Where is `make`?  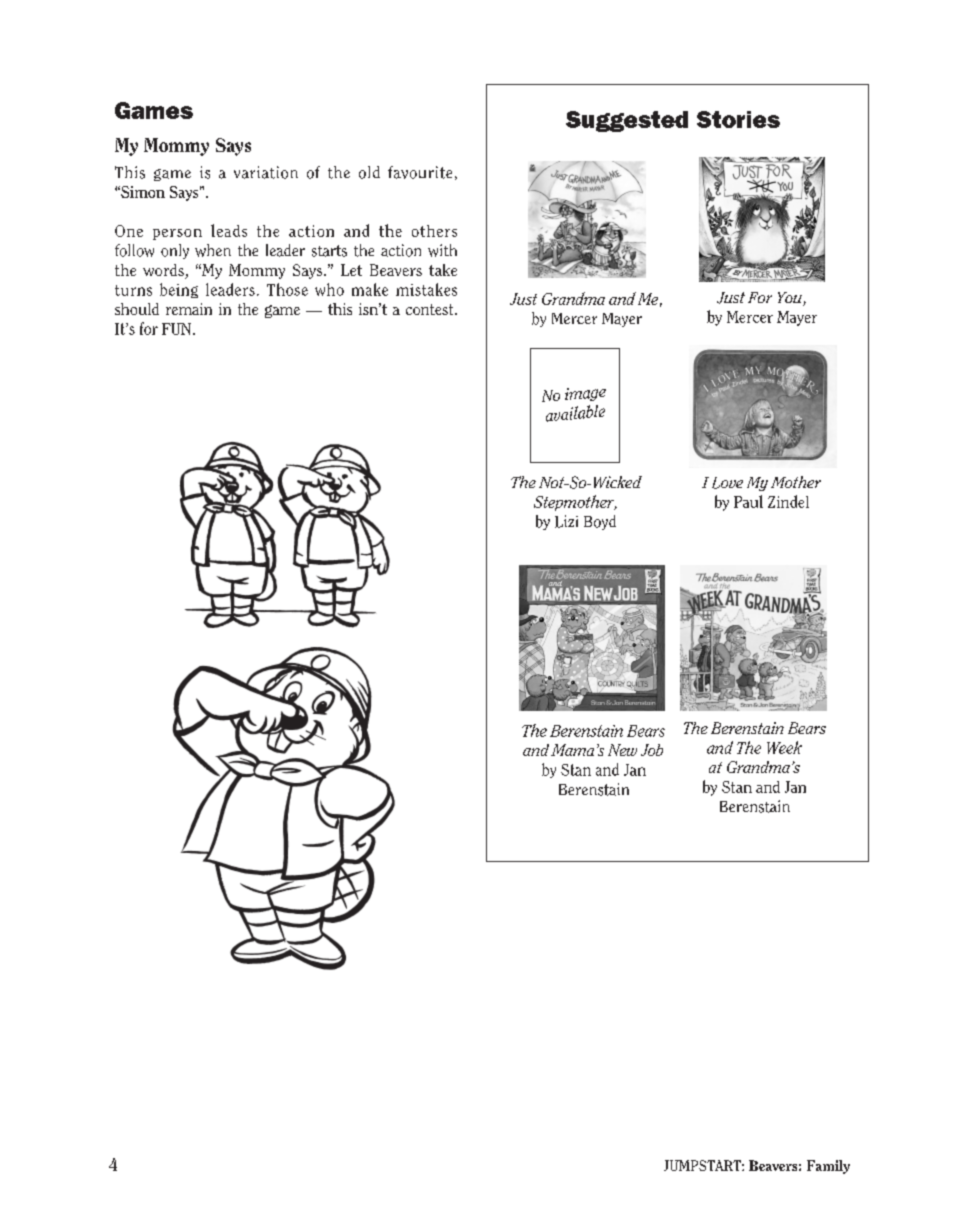 make is located at coordinates (370, 289).
